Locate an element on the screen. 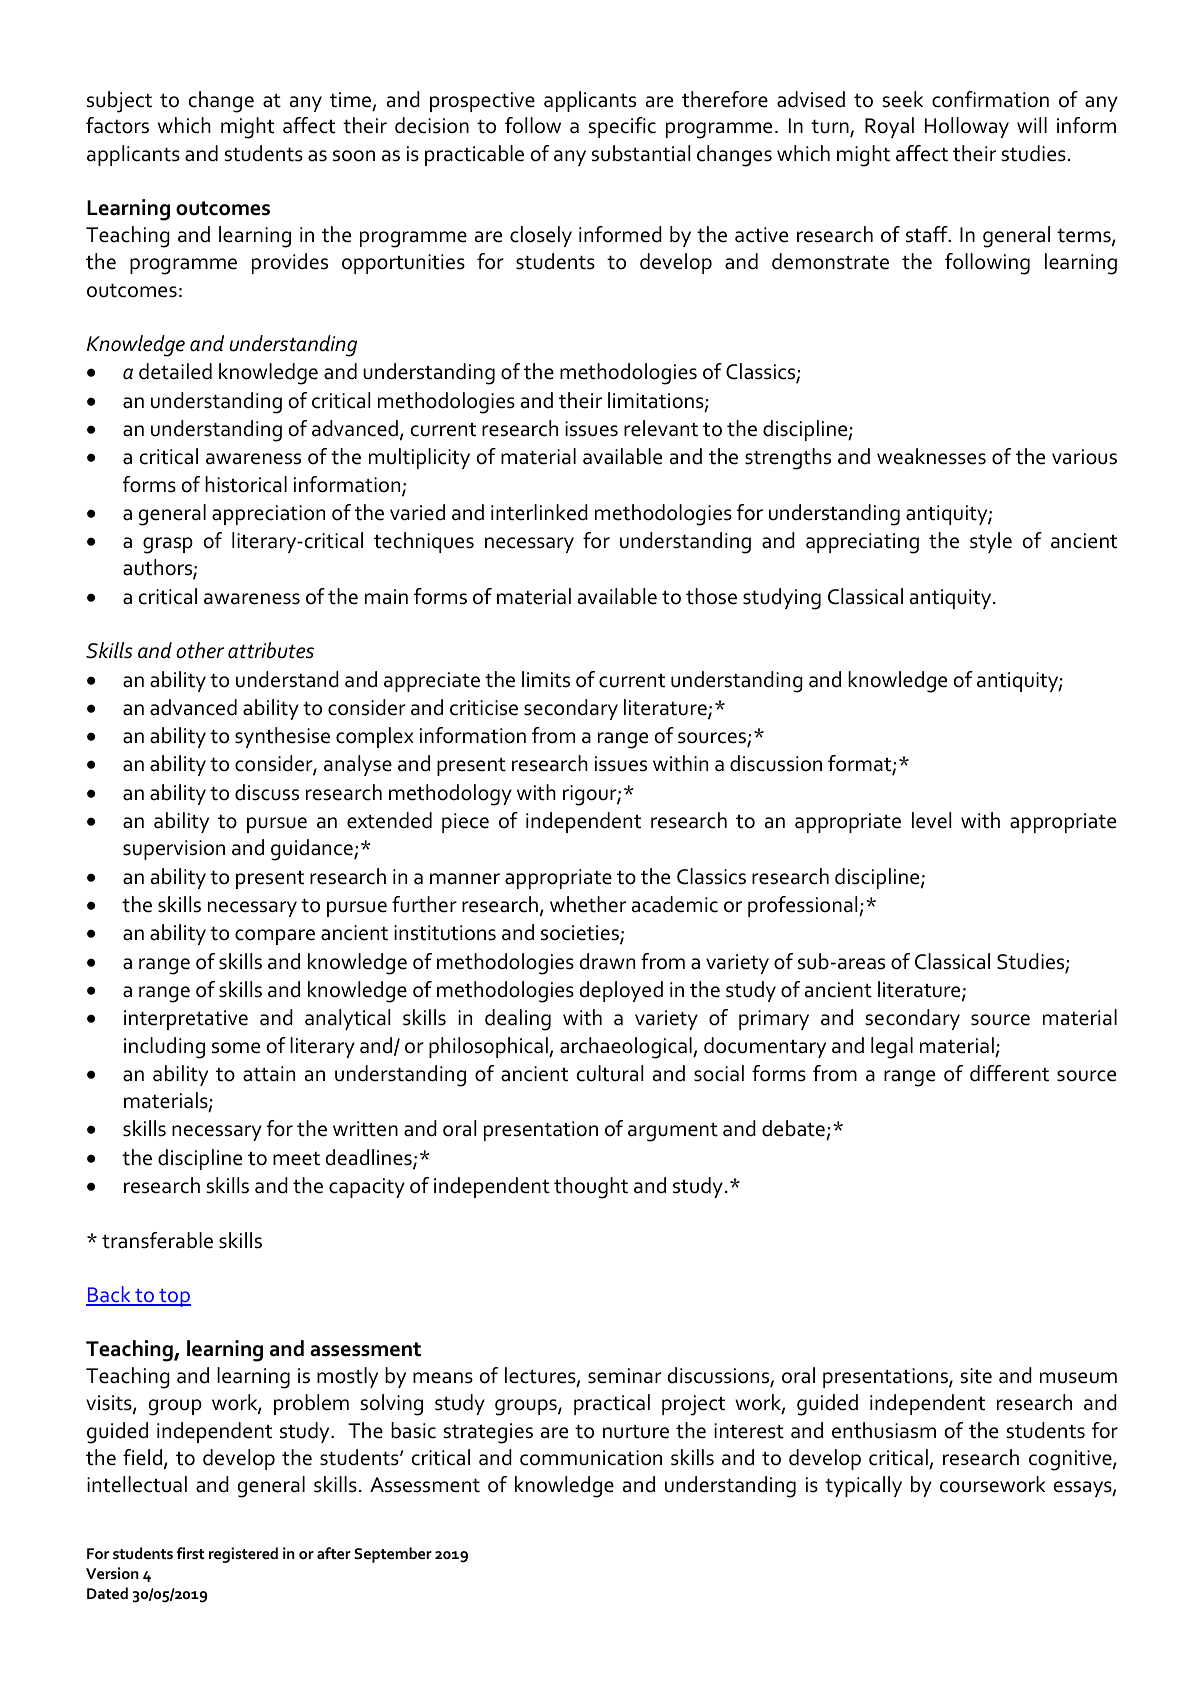 The height and width of the screenshot is (1703, 1204). whether is located at coordinates (588, 904).
